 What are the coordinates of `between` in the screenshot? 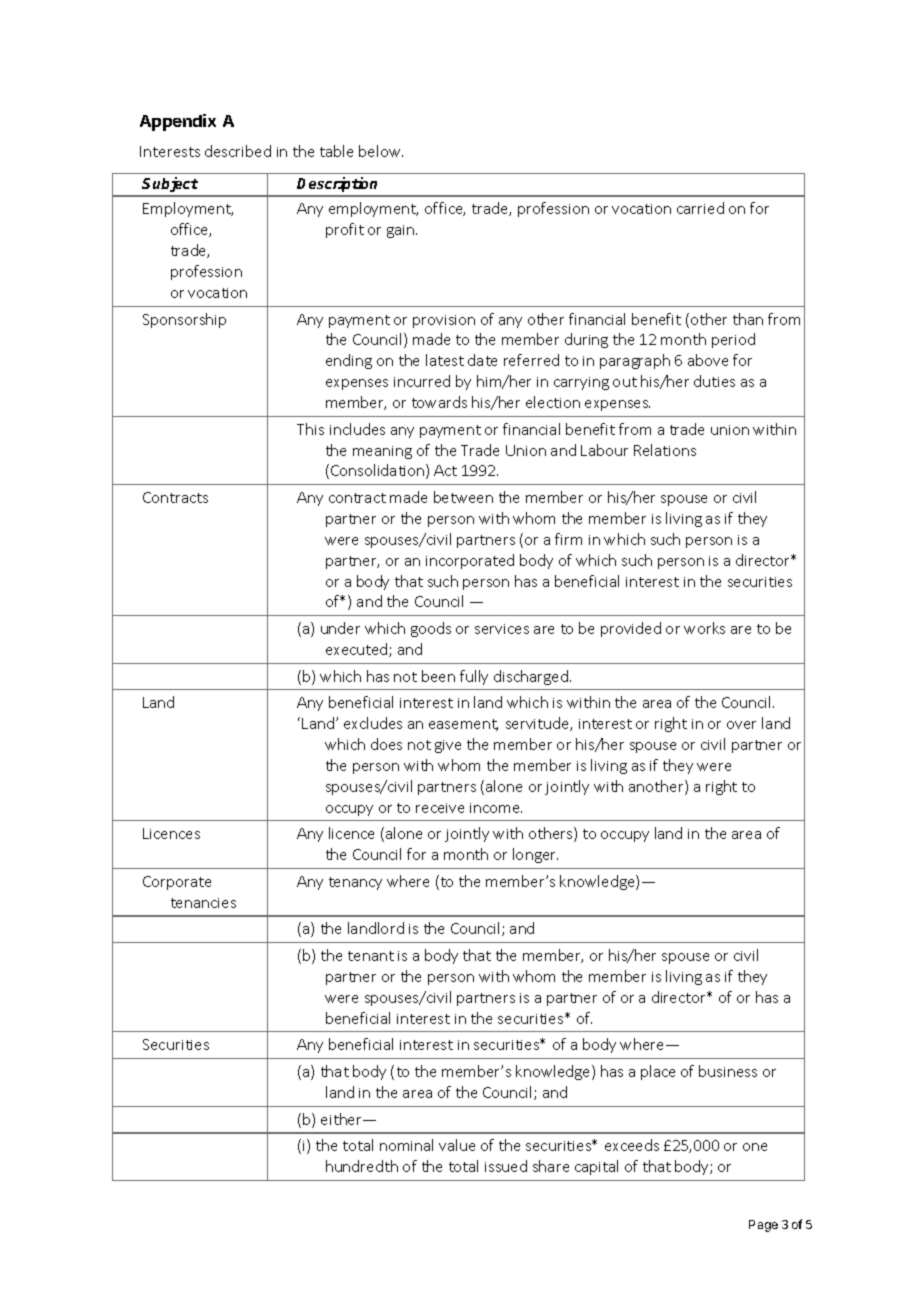 It's located at (463, 497).
